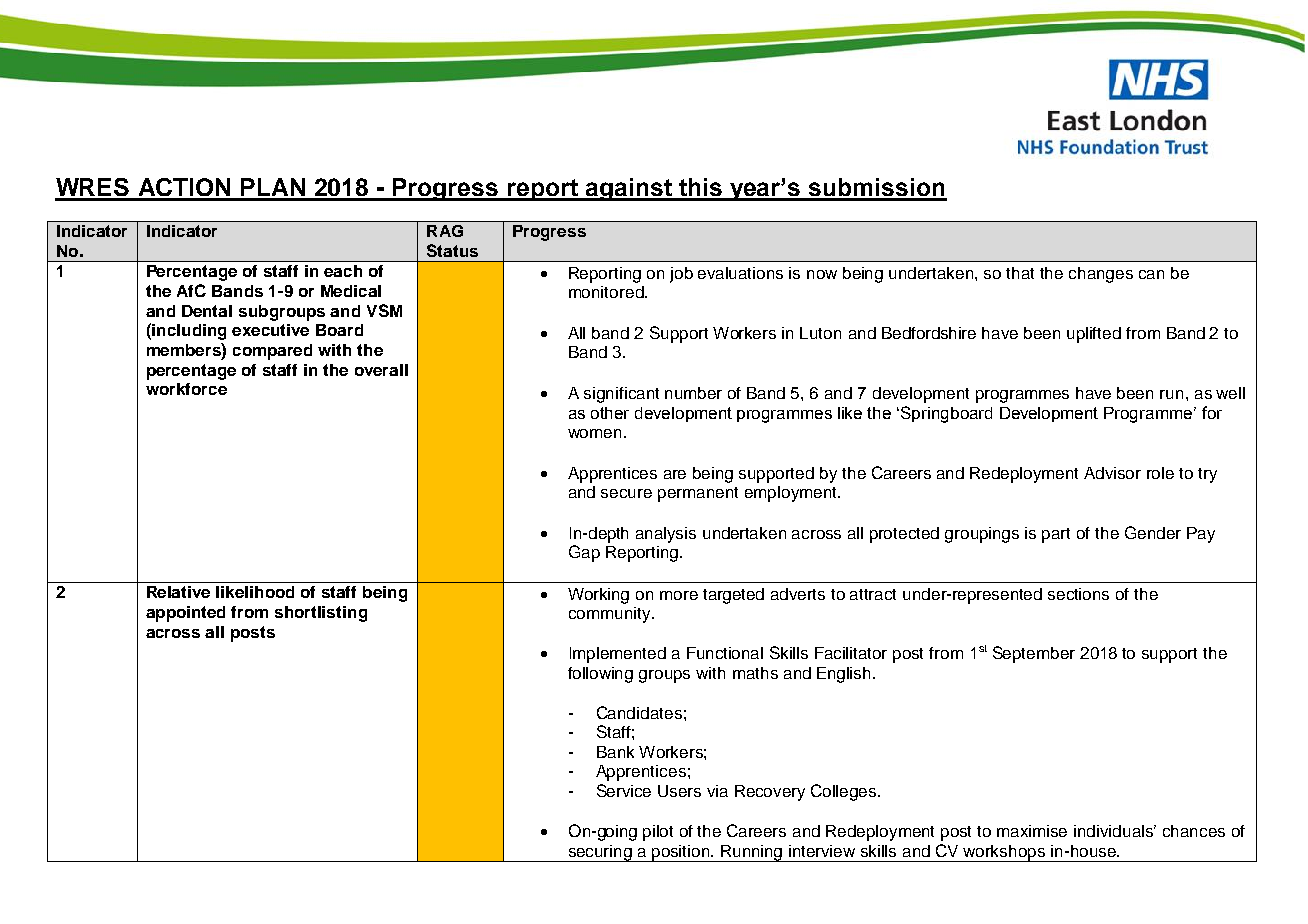 This image has width=1308, height=924. Describe the element at coordinates (272, 352) in the image. I see `compared` at that location.
